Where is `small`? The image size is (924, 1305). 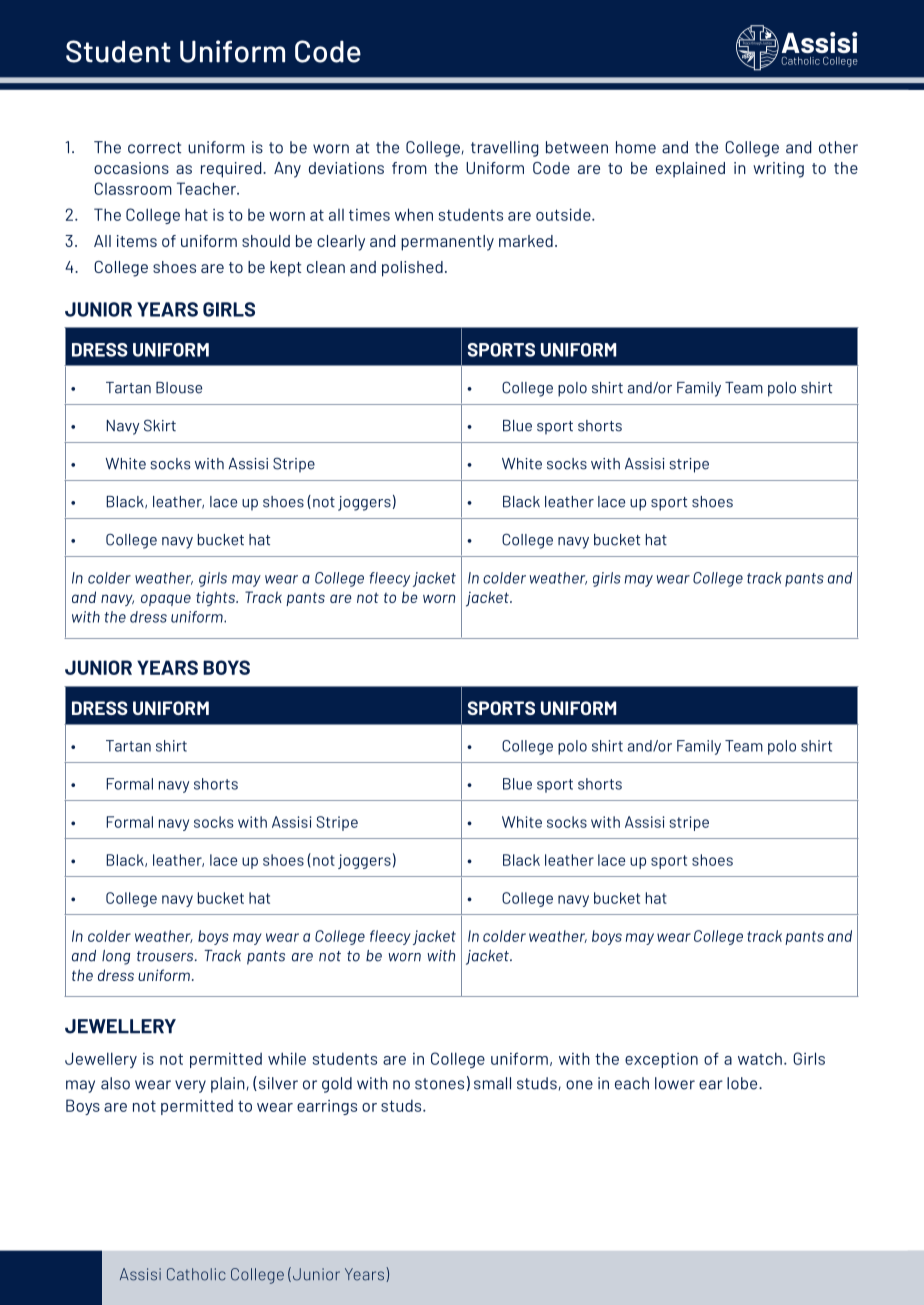 small is located at coordinates (492, 1083).
